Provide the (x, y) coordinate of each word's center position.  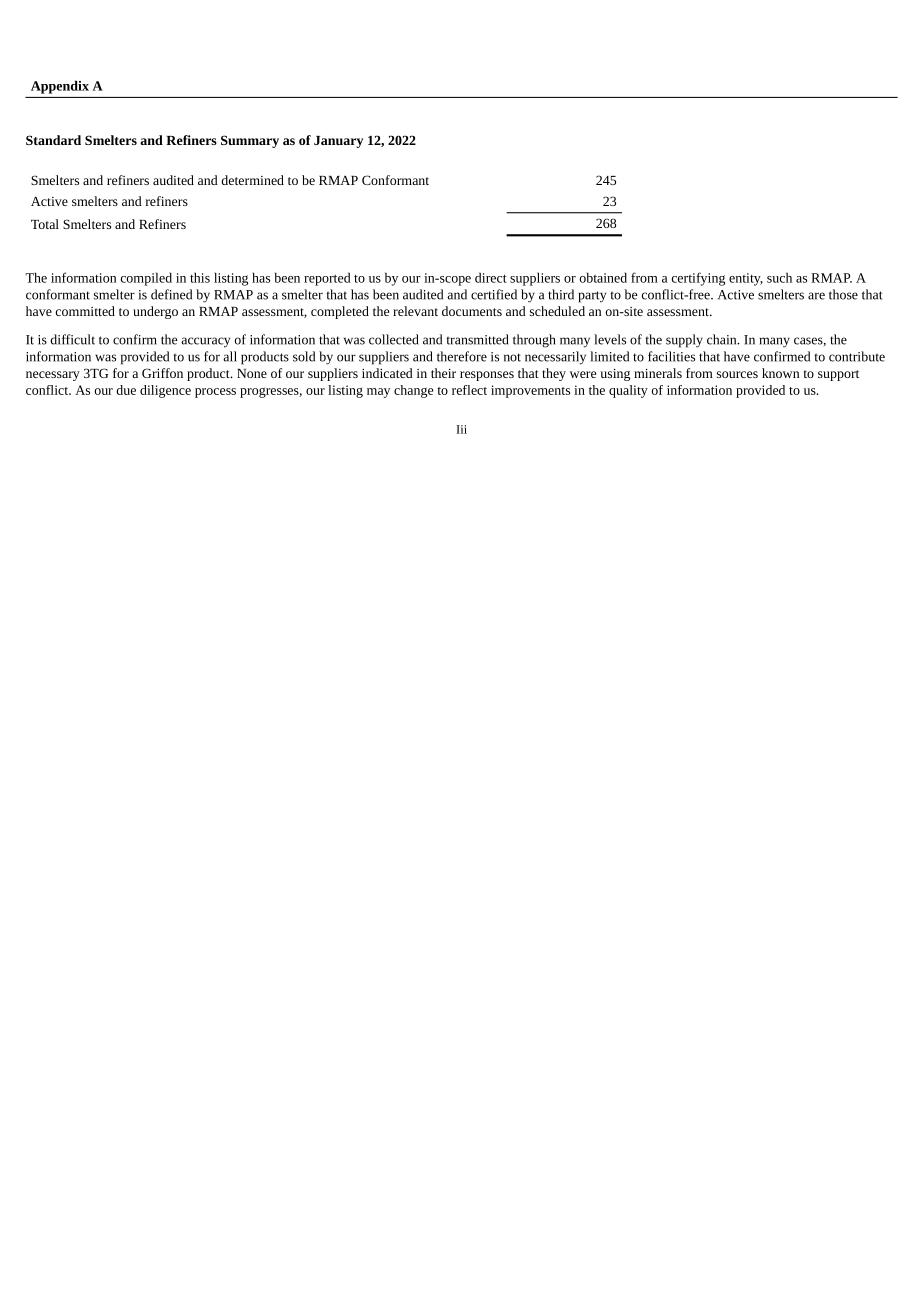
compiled (146, 279)
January (338, 142)
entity (746, 279)
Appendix (60, 87)
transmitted (477, 339)
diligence (165, 391)
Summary (250, 141)
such (779, 277)
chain (723, 339)
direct (491, 277)
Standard (53, 140)
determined (252, 180)
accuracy (205, 342)
